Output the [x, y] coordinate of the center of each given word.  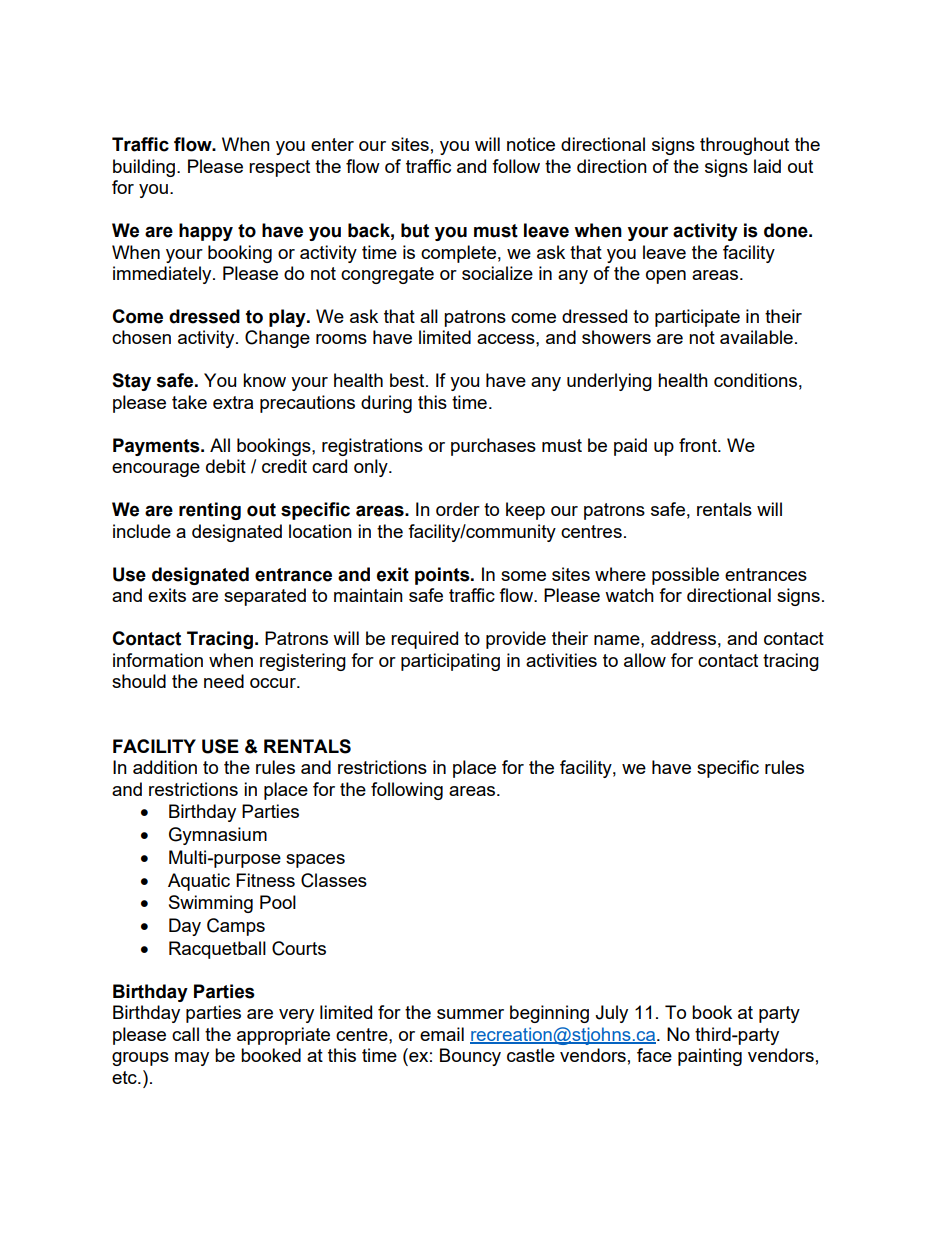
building [144, 168]
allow [645, 660]
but [415, 230]
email [442, 1034]
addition [165, 767]
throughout [744, 146]
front [699, 445]
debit [226, 466]
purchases [493, 447]
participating [450, 662]
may [192, 1059]
